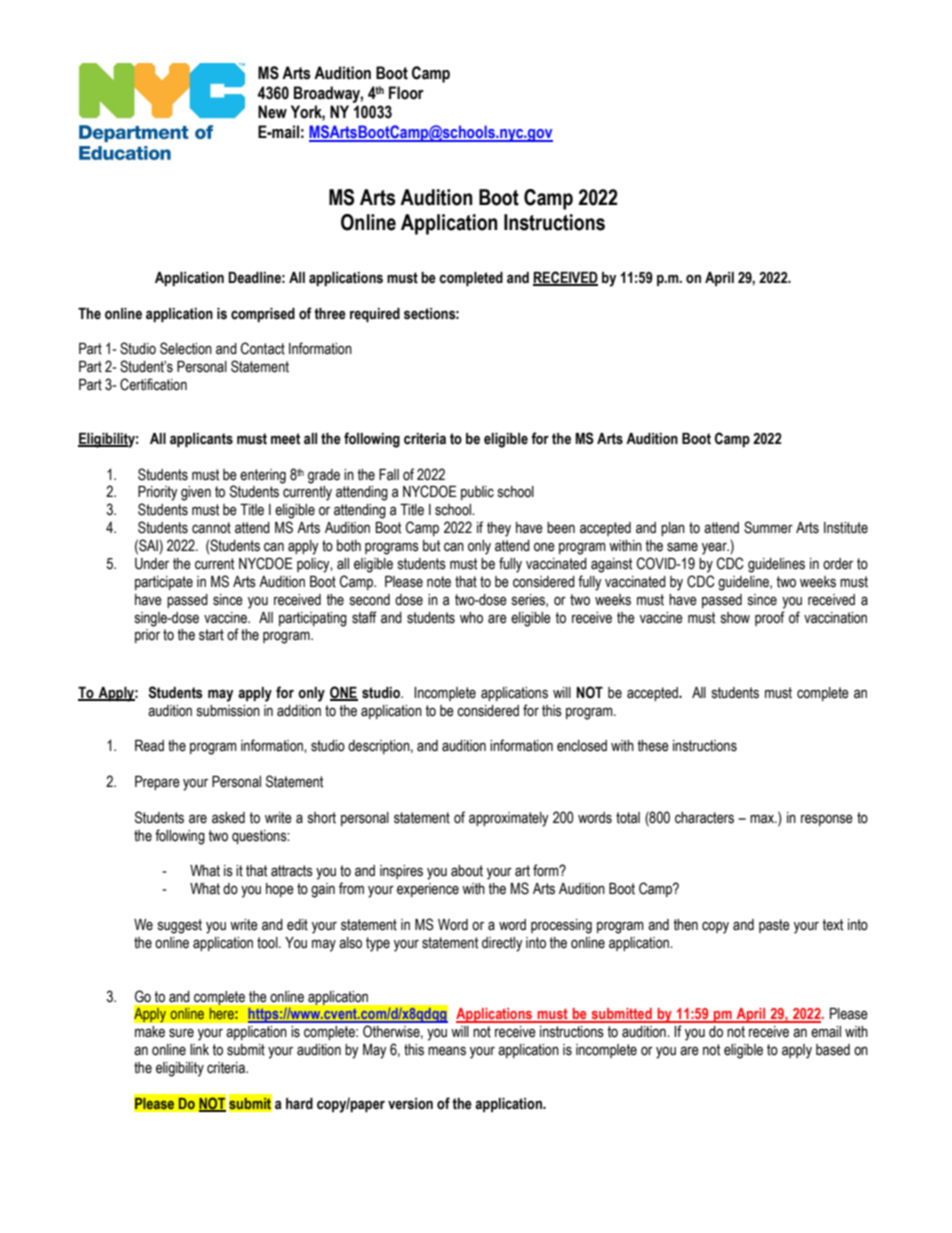  Describe the element at coordinates (272, 112) in the screenshot. I see `New` at that location.
